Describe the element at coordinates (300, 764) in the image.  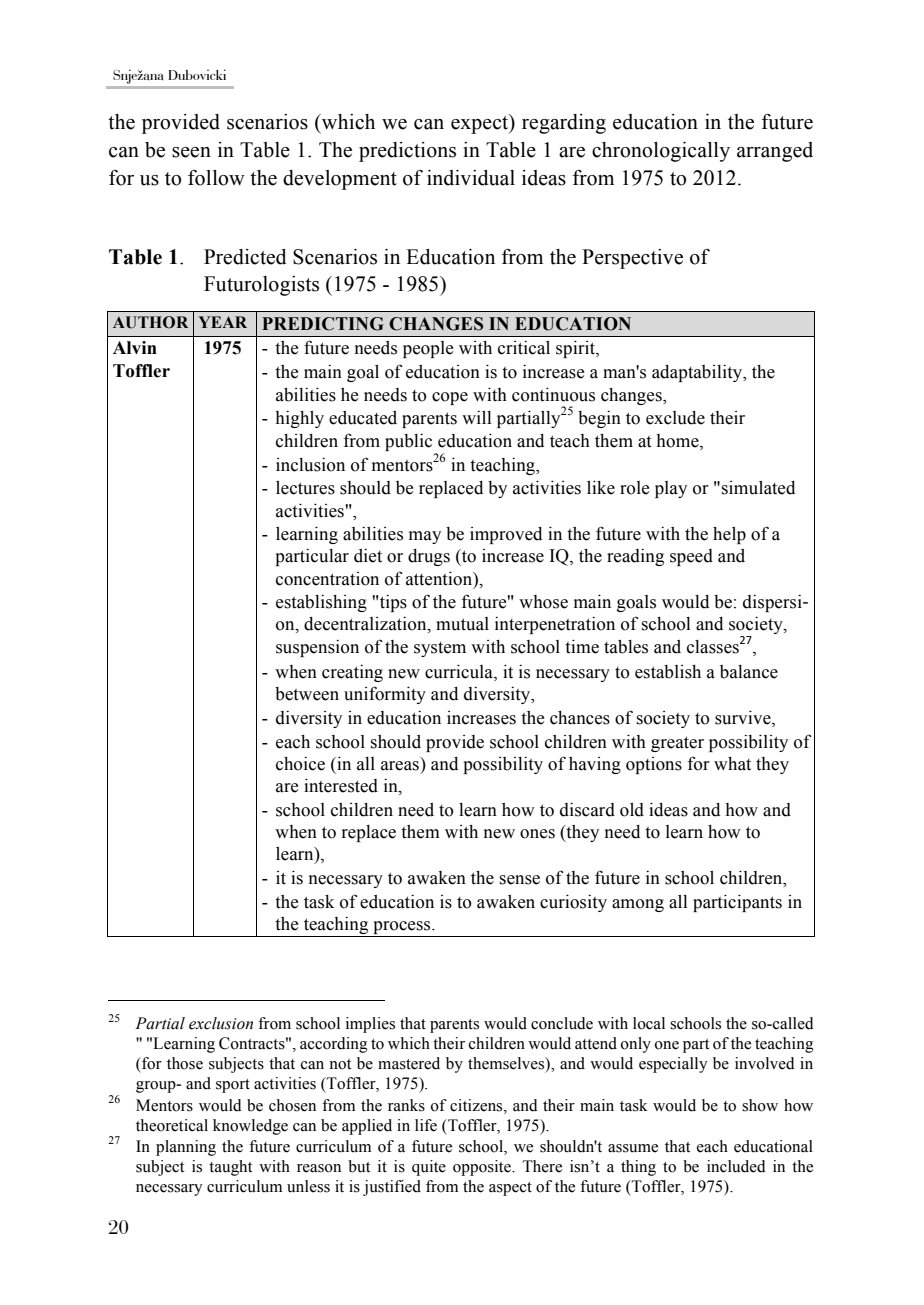
I see `choice` at that location.
